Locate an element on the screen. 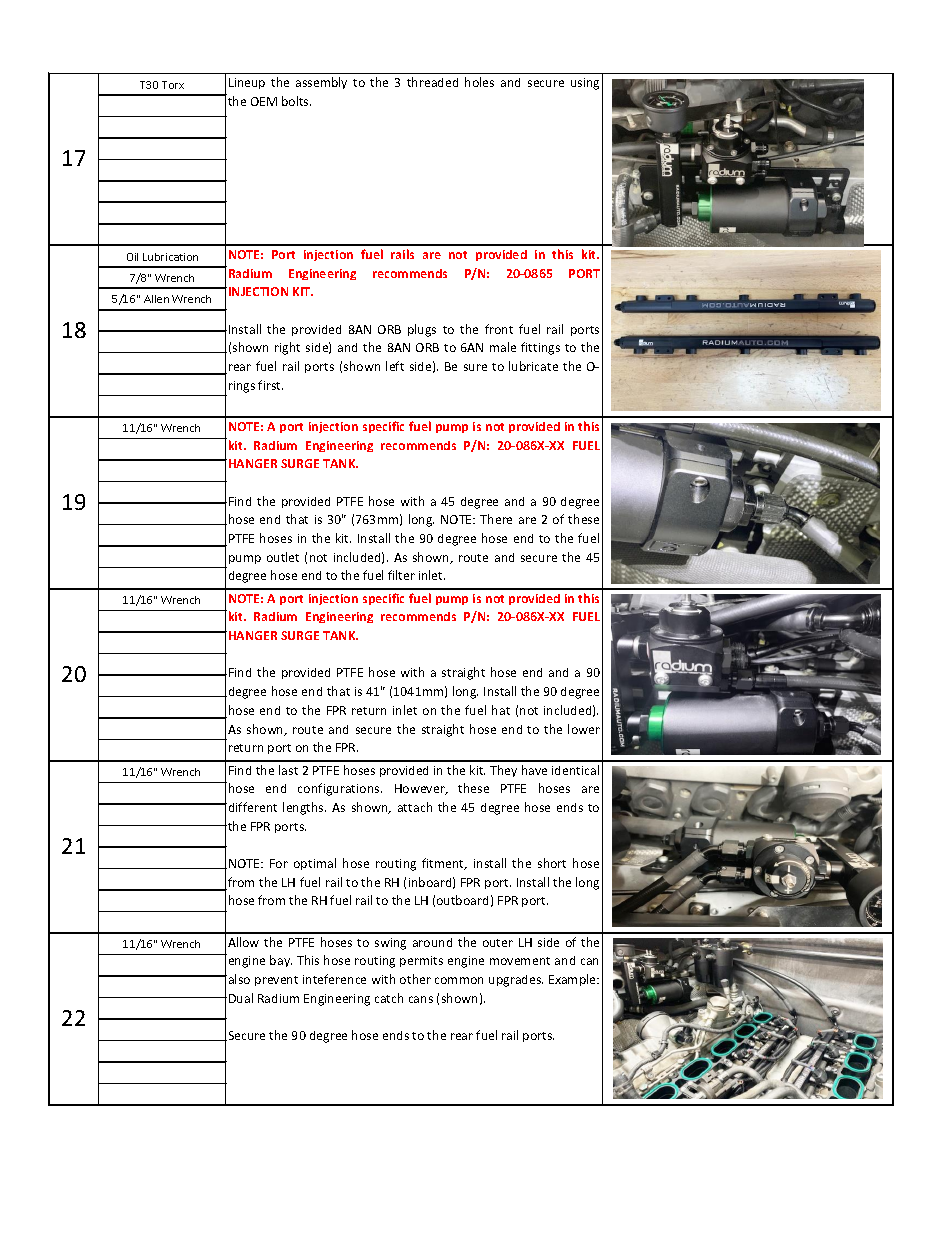  Allen is located at coordinates (156, 299).
